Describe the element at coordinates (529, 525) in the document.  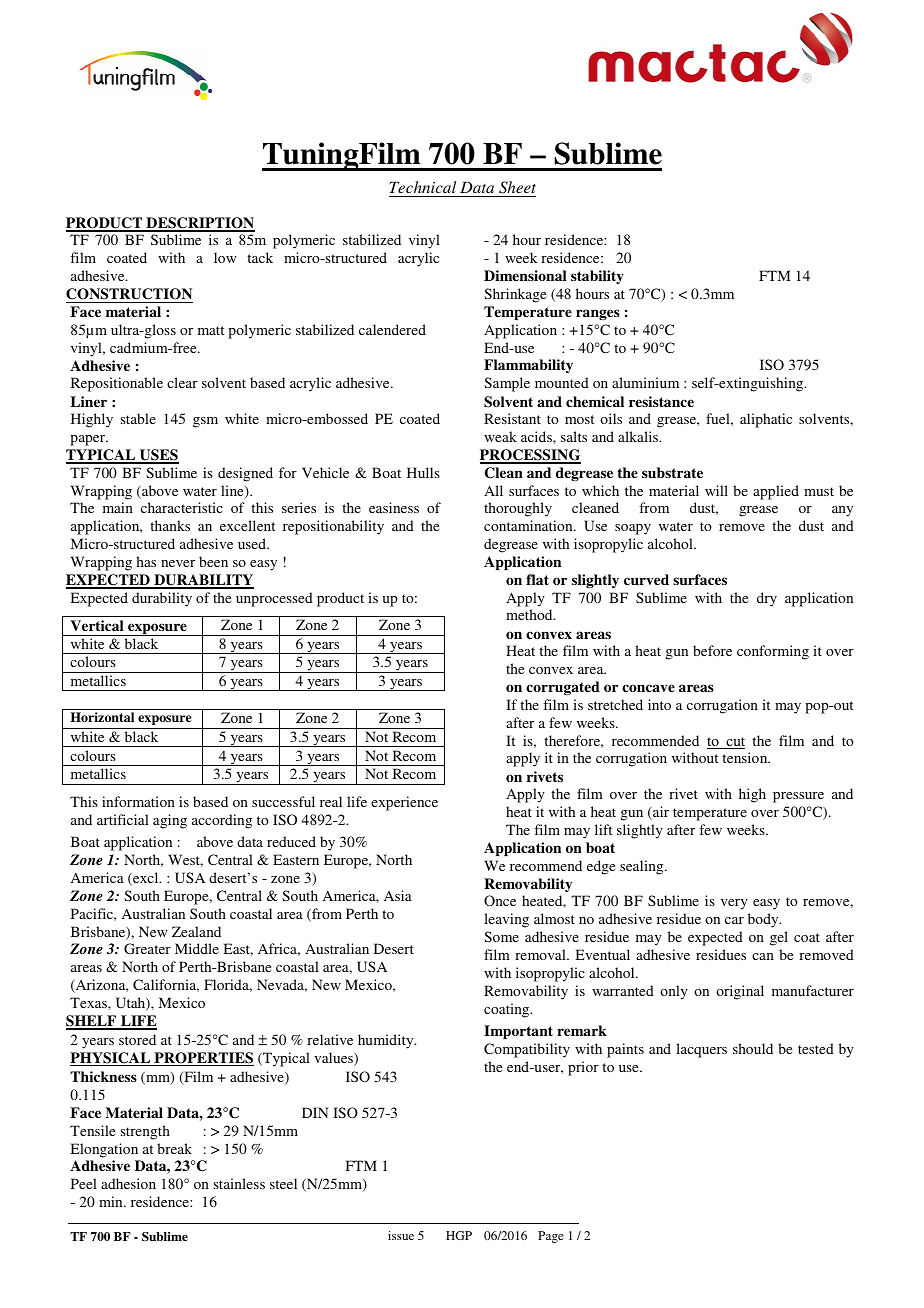
I see `contamination` at that location.
